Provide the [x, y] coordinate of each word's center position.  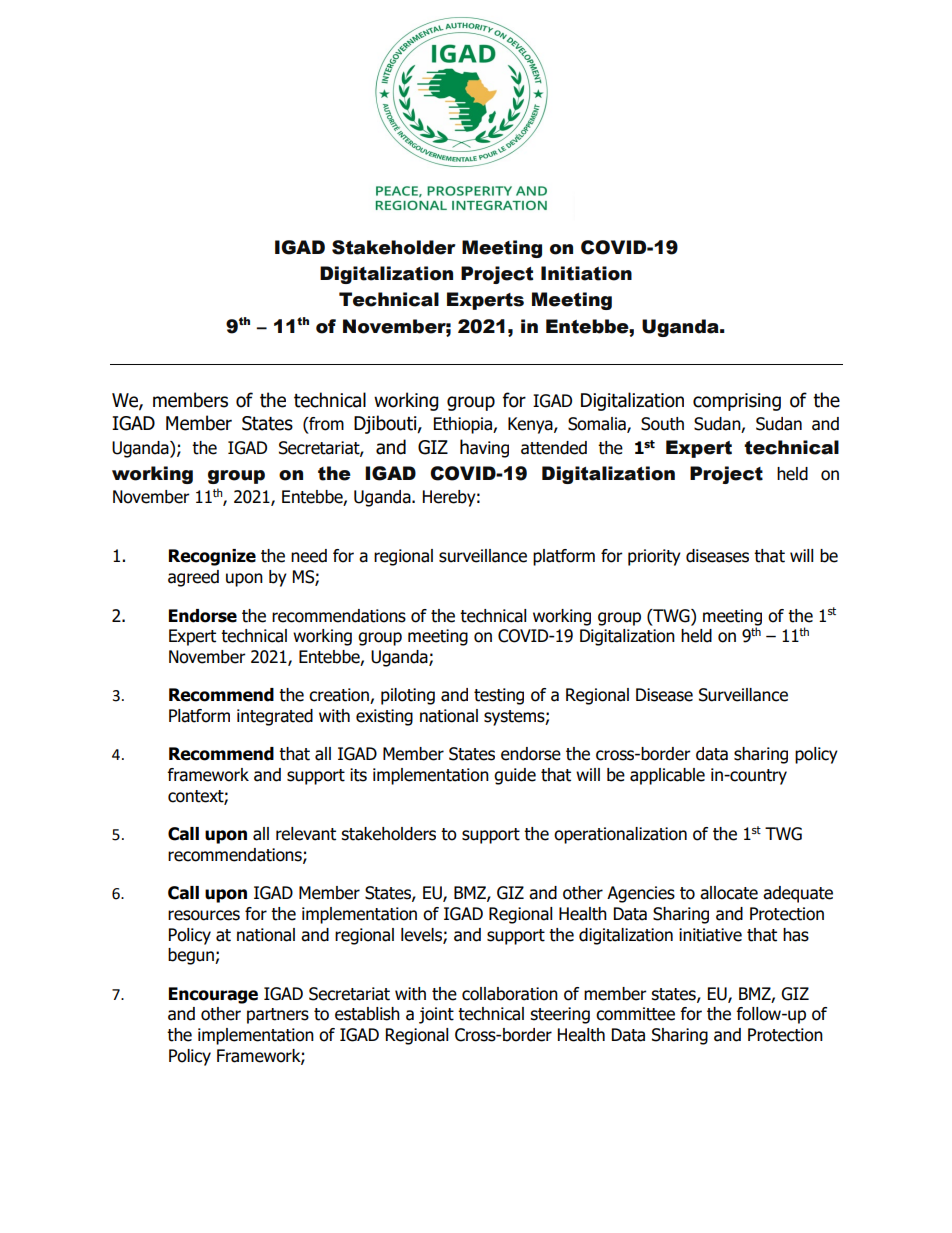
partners [278, 1016]
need [309, 556]
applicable [667, 776]
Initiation [586, 273]
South [662, 424]
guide [515, 776]
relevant [306, 834]
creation [340, 696]
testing [499, 696]
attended [554, 448]
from [325, 424]
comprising [737, 402]
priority [654, 557]
